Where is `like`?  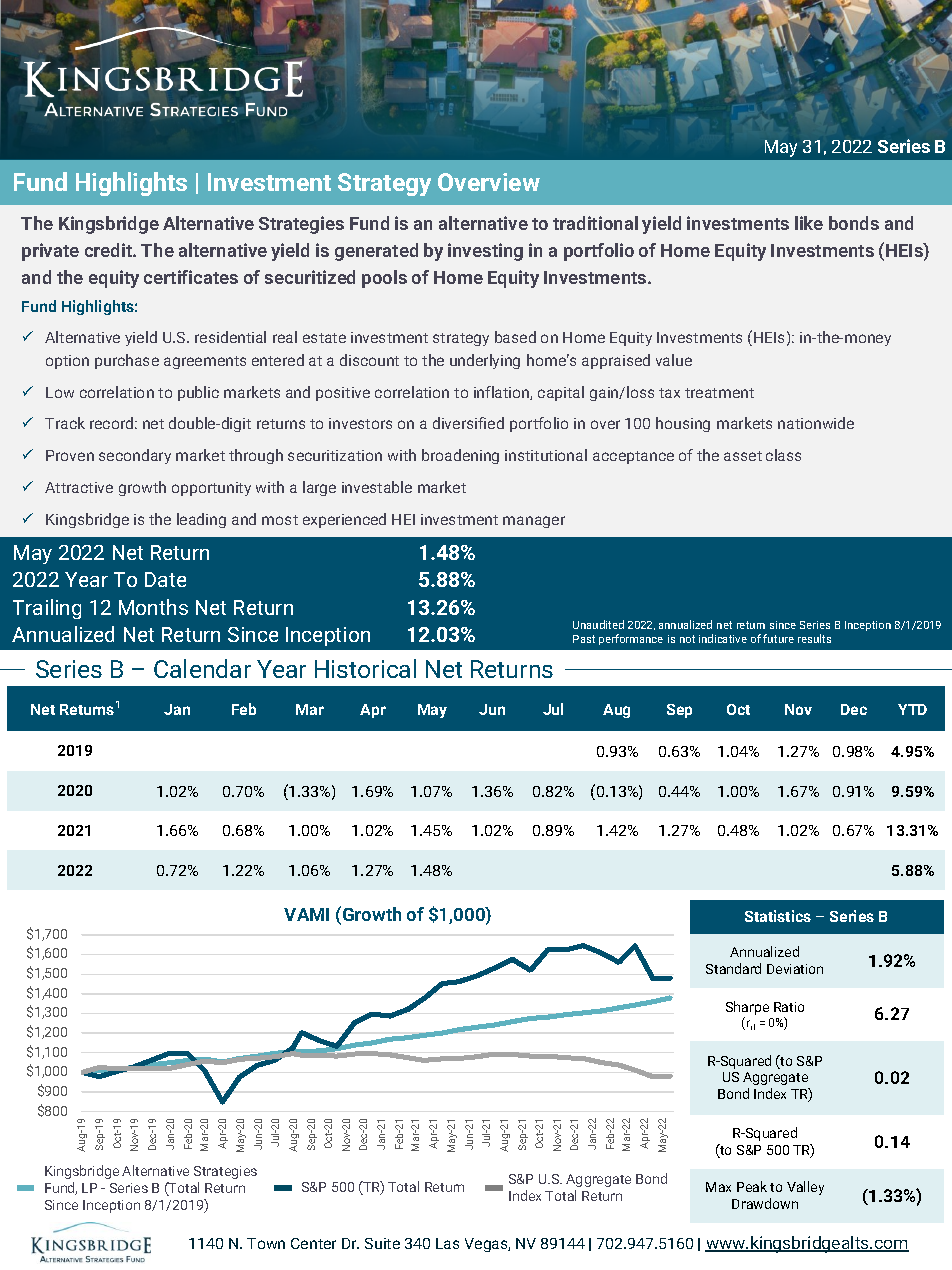 like is located at coordinates (809, 223).
